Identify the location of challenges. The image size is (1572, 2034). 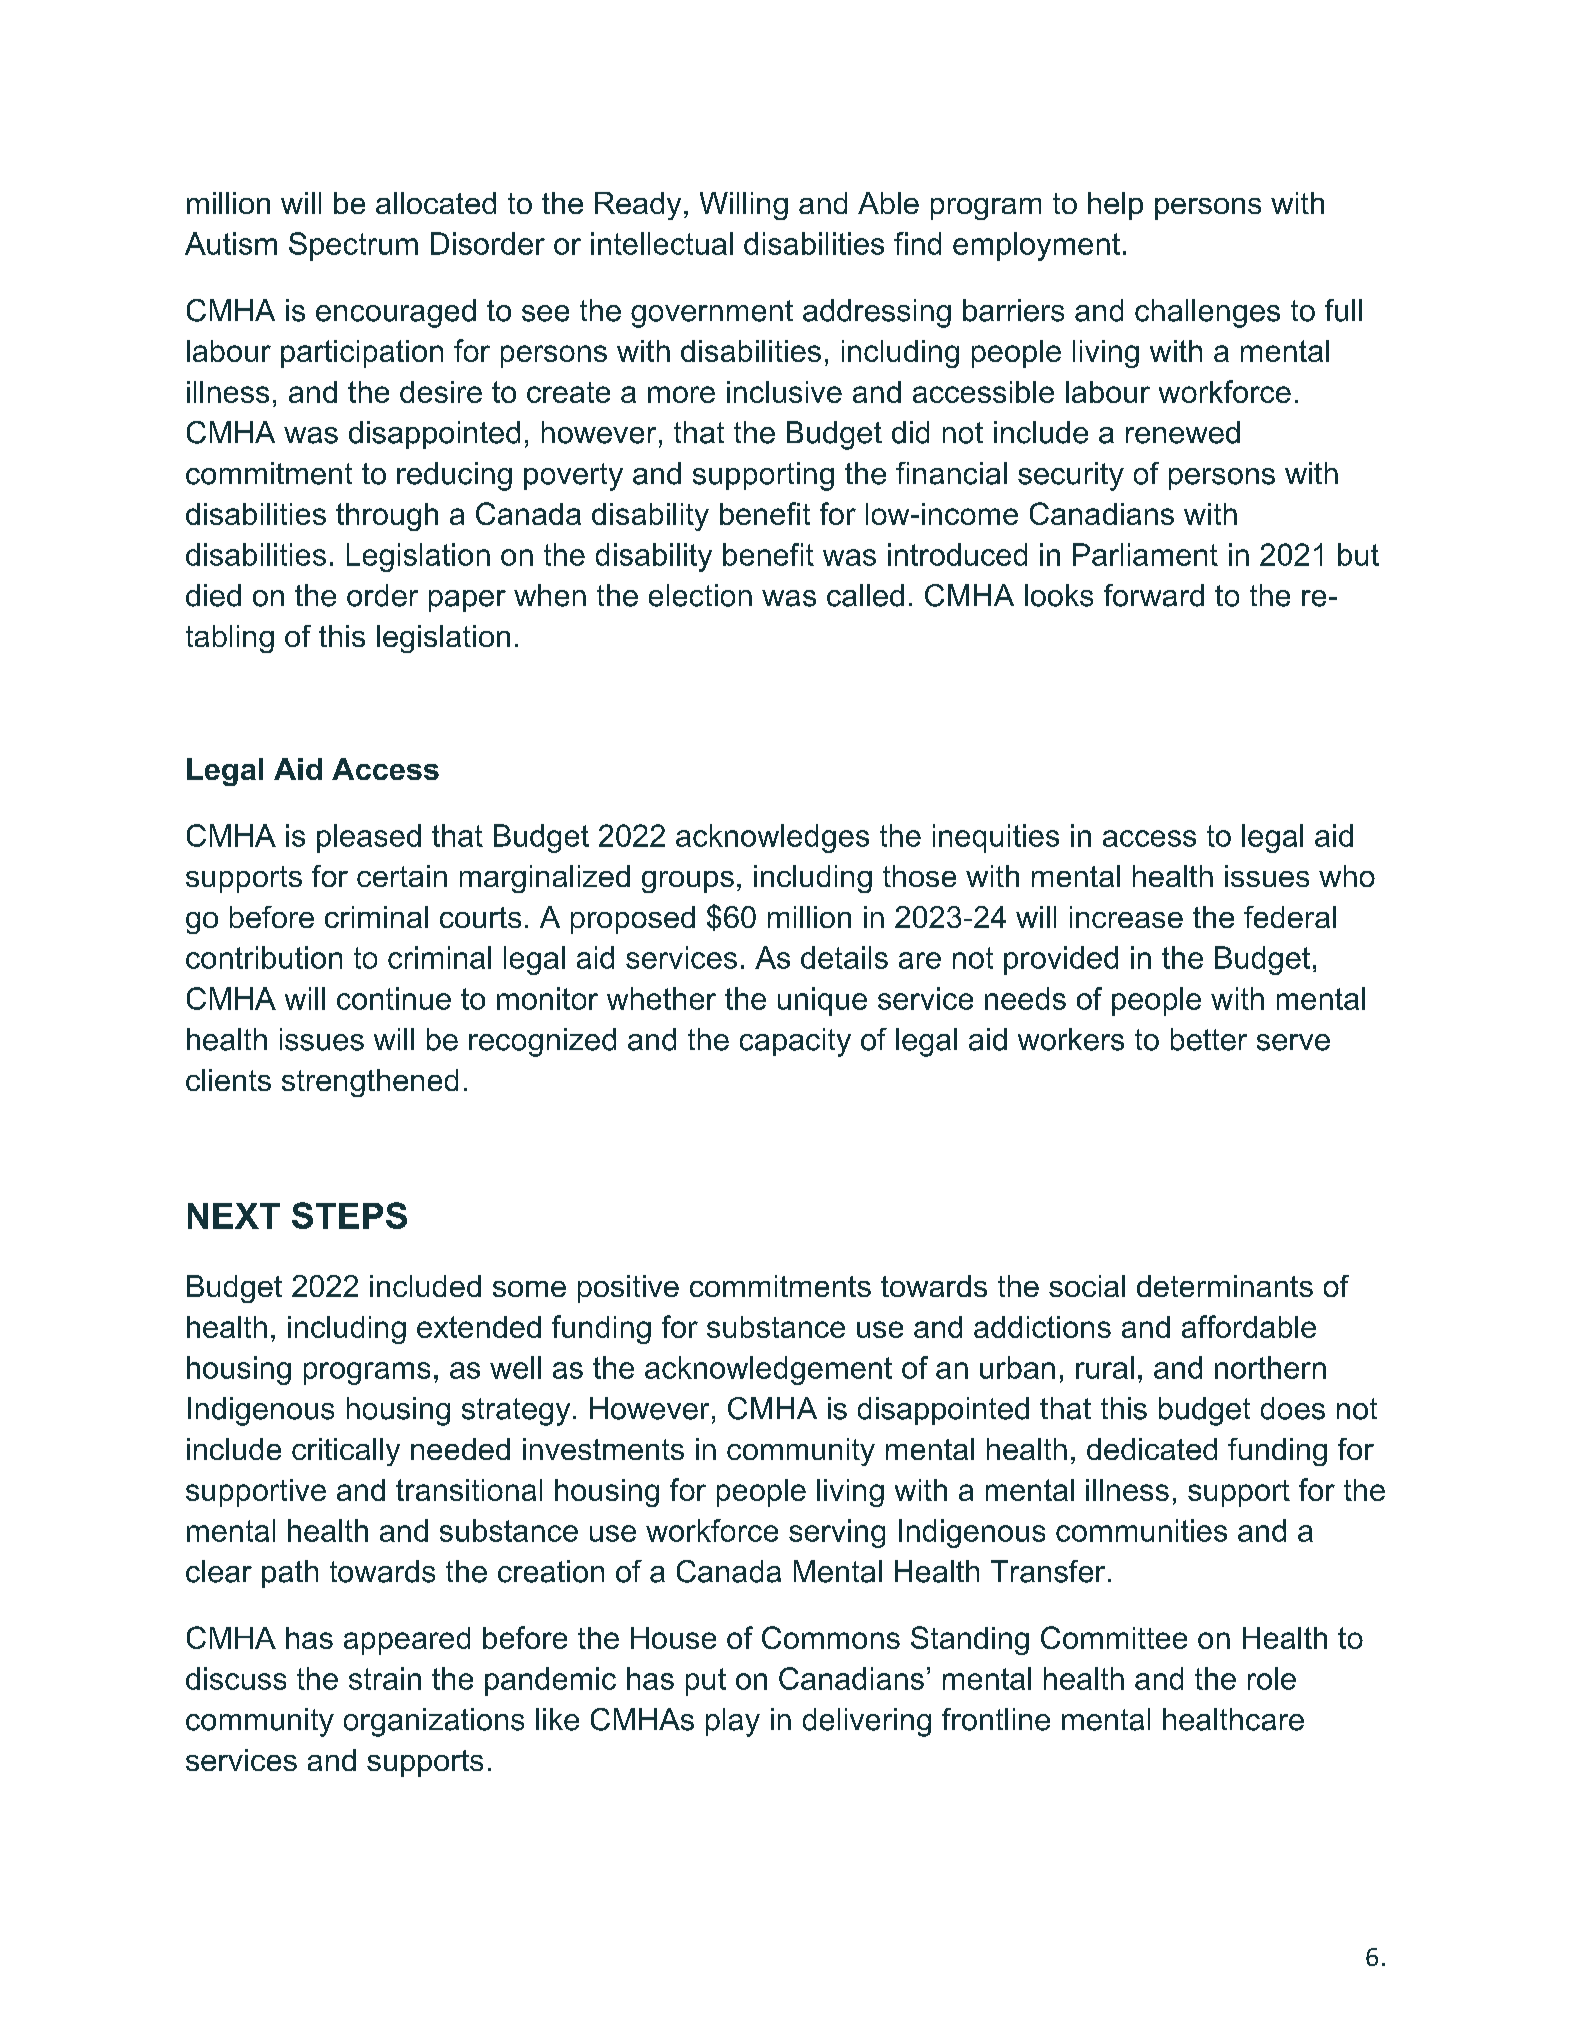
(1207, 313).
